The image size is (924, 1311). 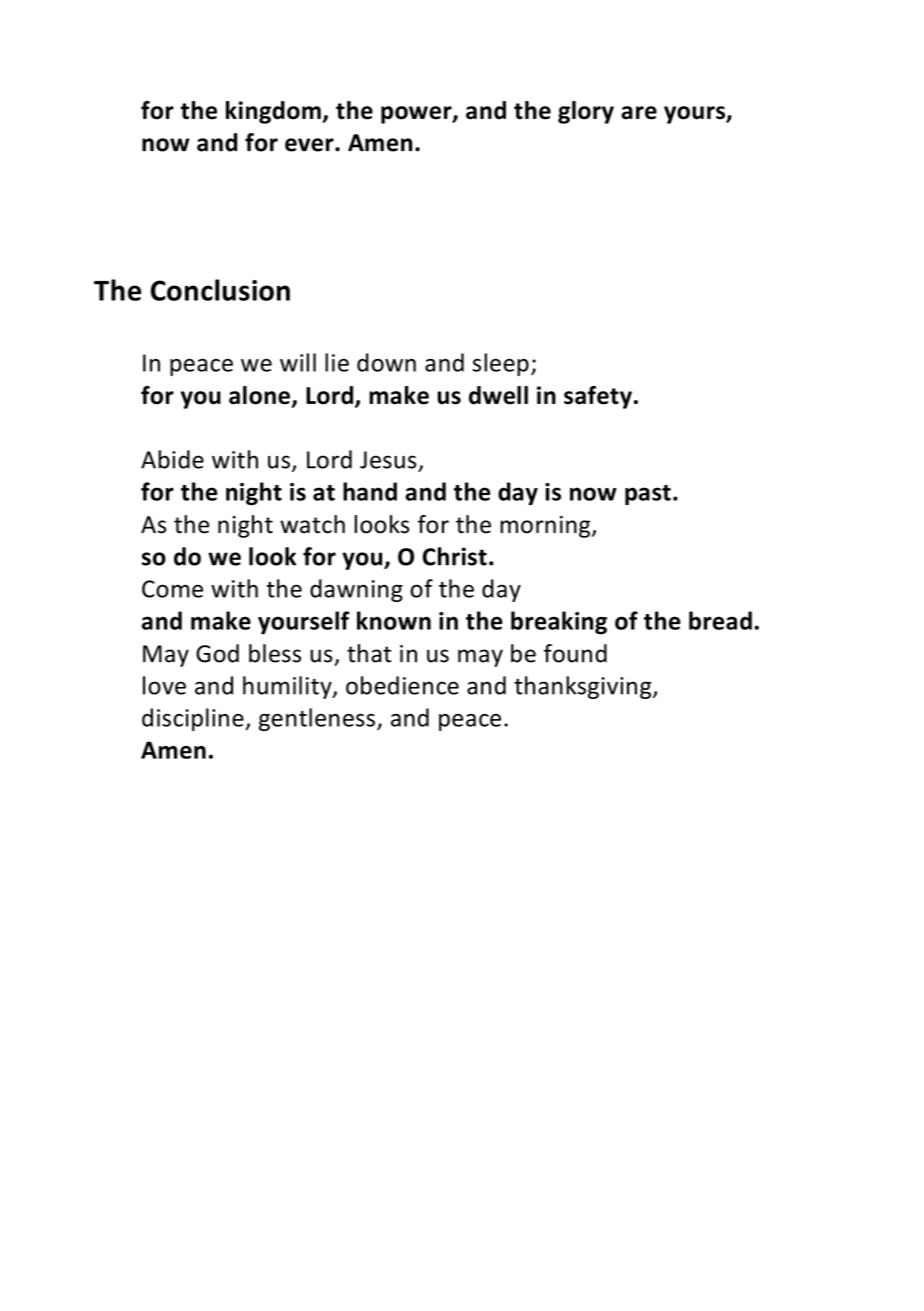 What do you see at coordinates (310, 145) in the page?
I see `ever` at bounding box center [310, 145].
